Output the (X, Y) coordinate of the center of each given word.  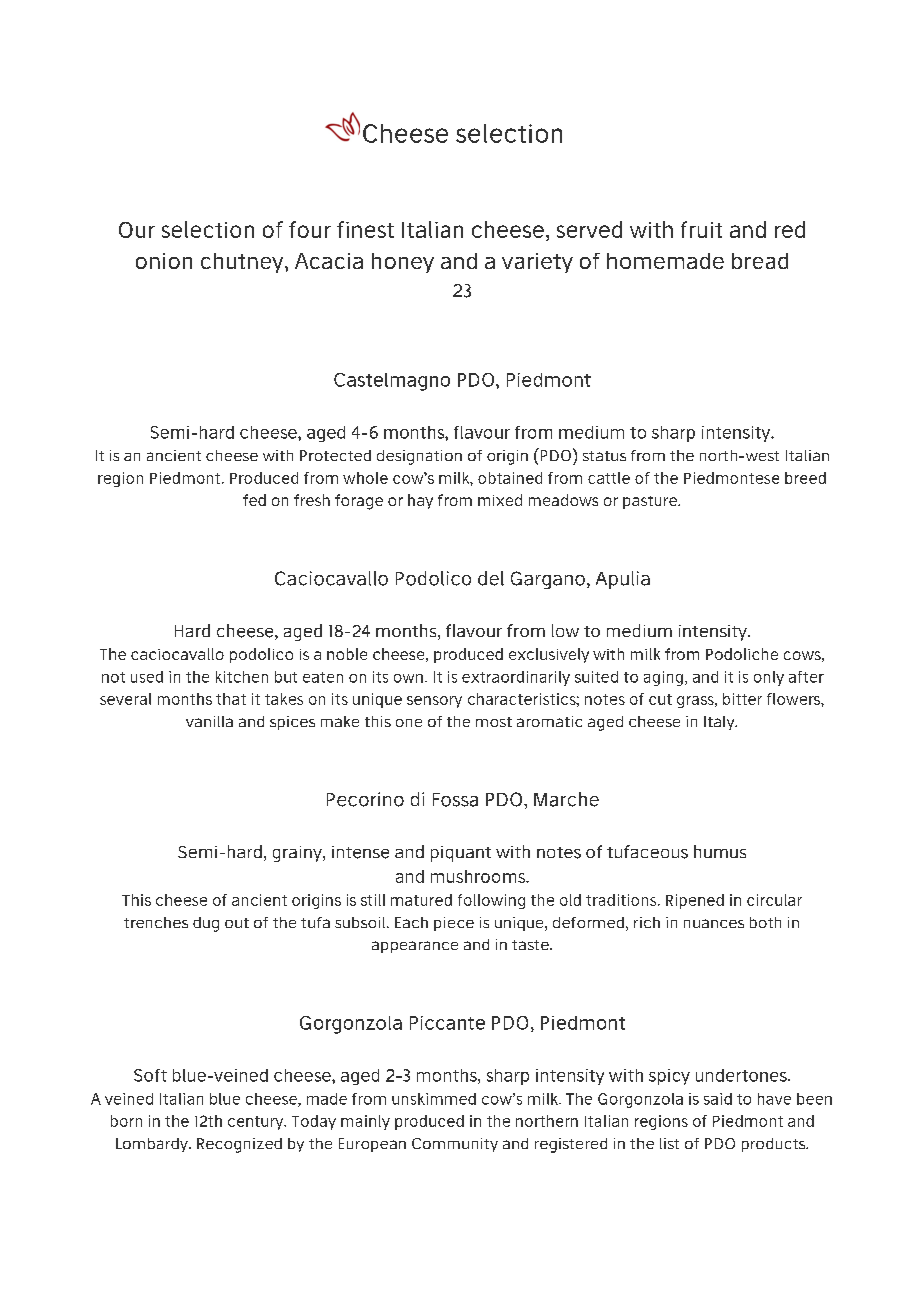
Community (455, 1145)
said (718, 1099)
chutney (243, 263)
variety (537, 263)
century (257, 1123)
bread (760, 261)
